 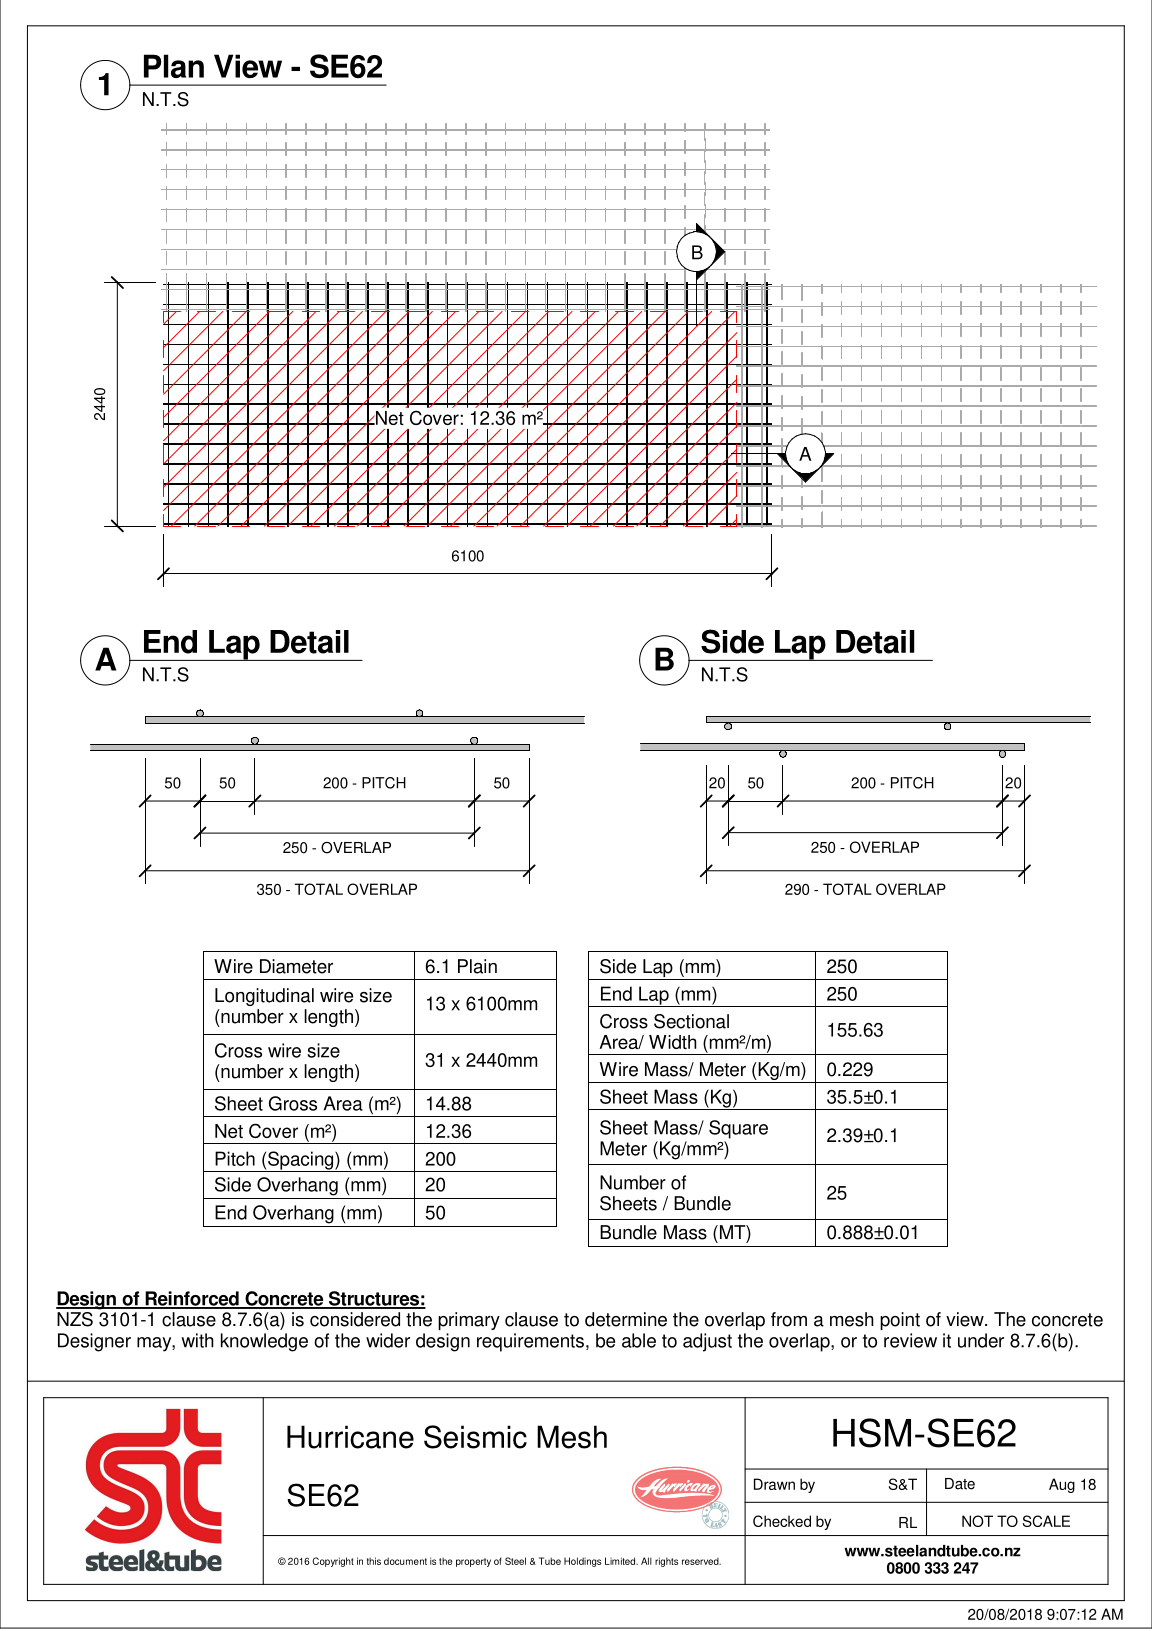 What do you see at coordinates (293, 1103) in the document?
I see `Gross` at bounding box center [293, 1103].
